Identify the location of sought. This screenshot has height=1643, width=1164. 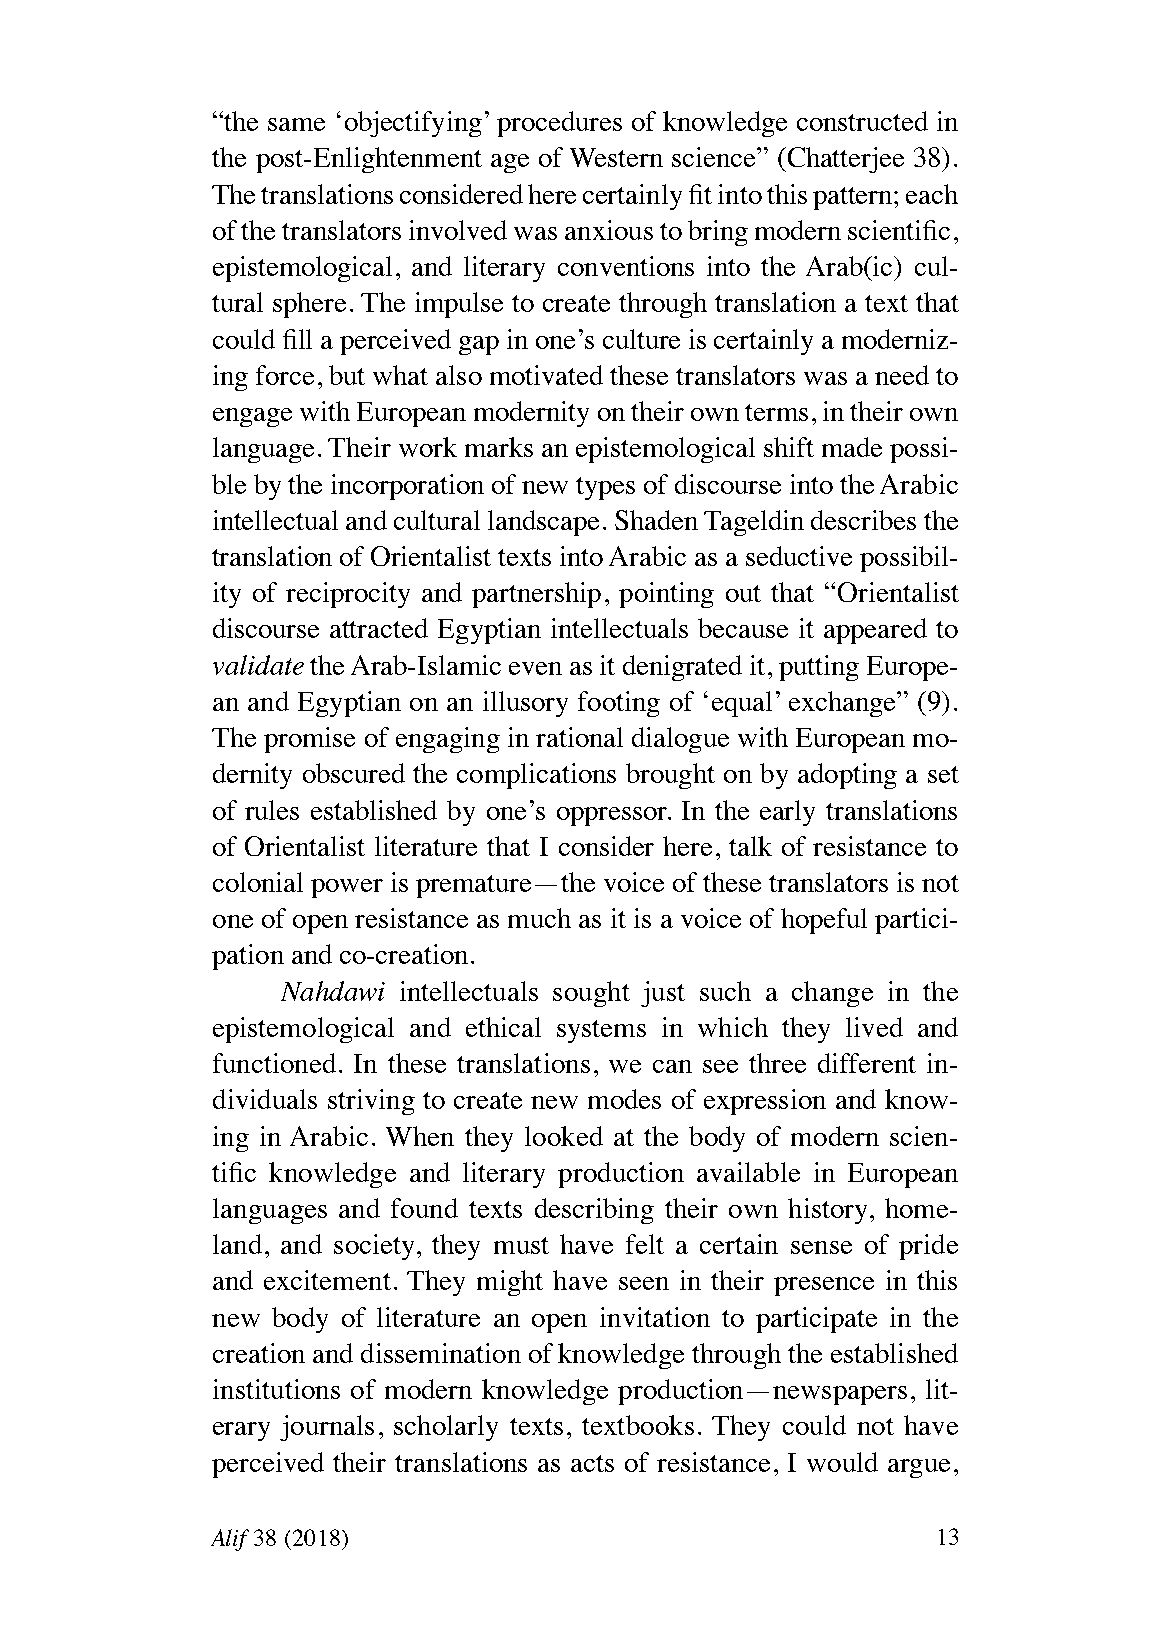
(591, 994).
